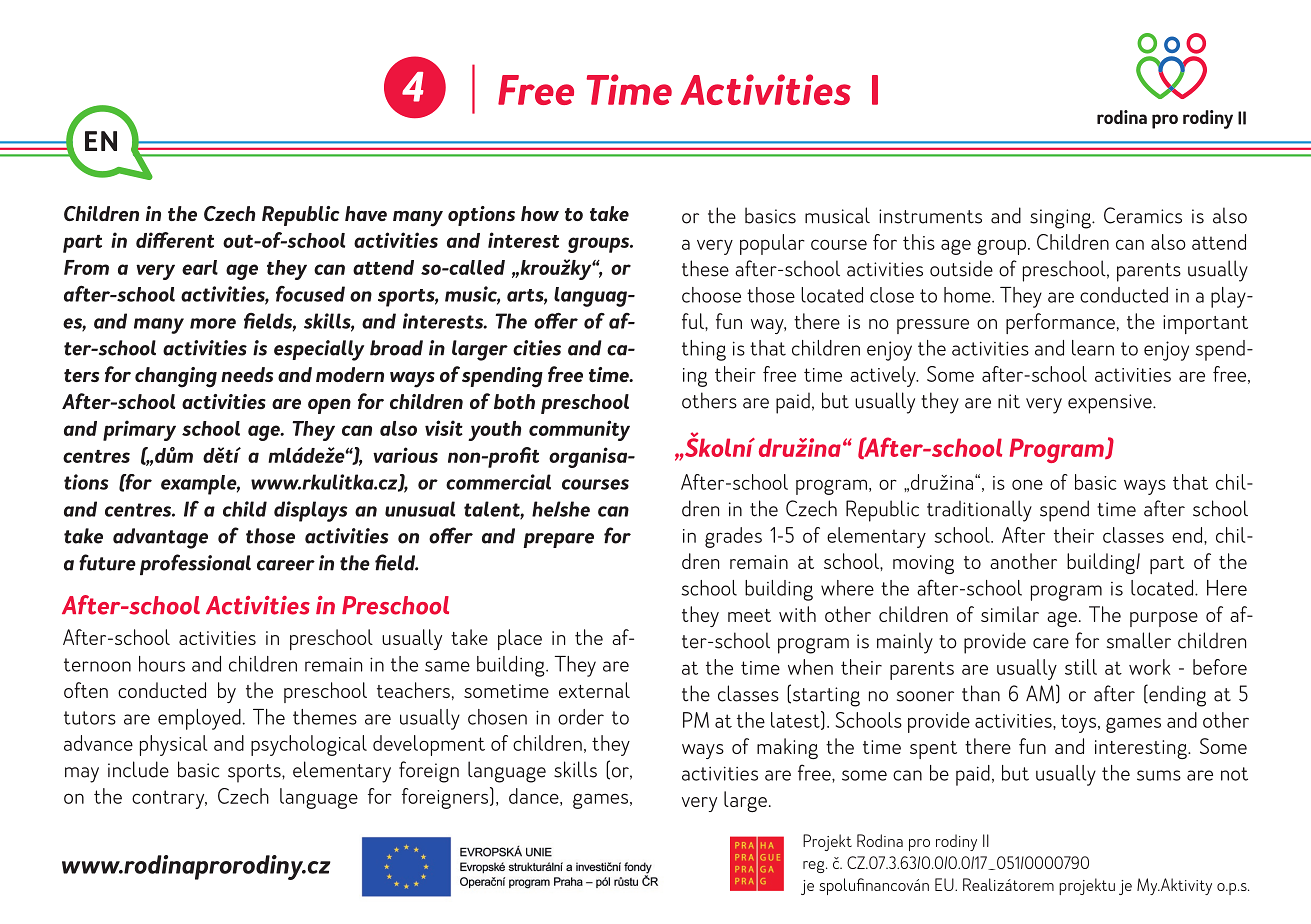 Image resolution: width=1311 pixels, height=924 pixels. I want to click on different, so click(175, 240).
